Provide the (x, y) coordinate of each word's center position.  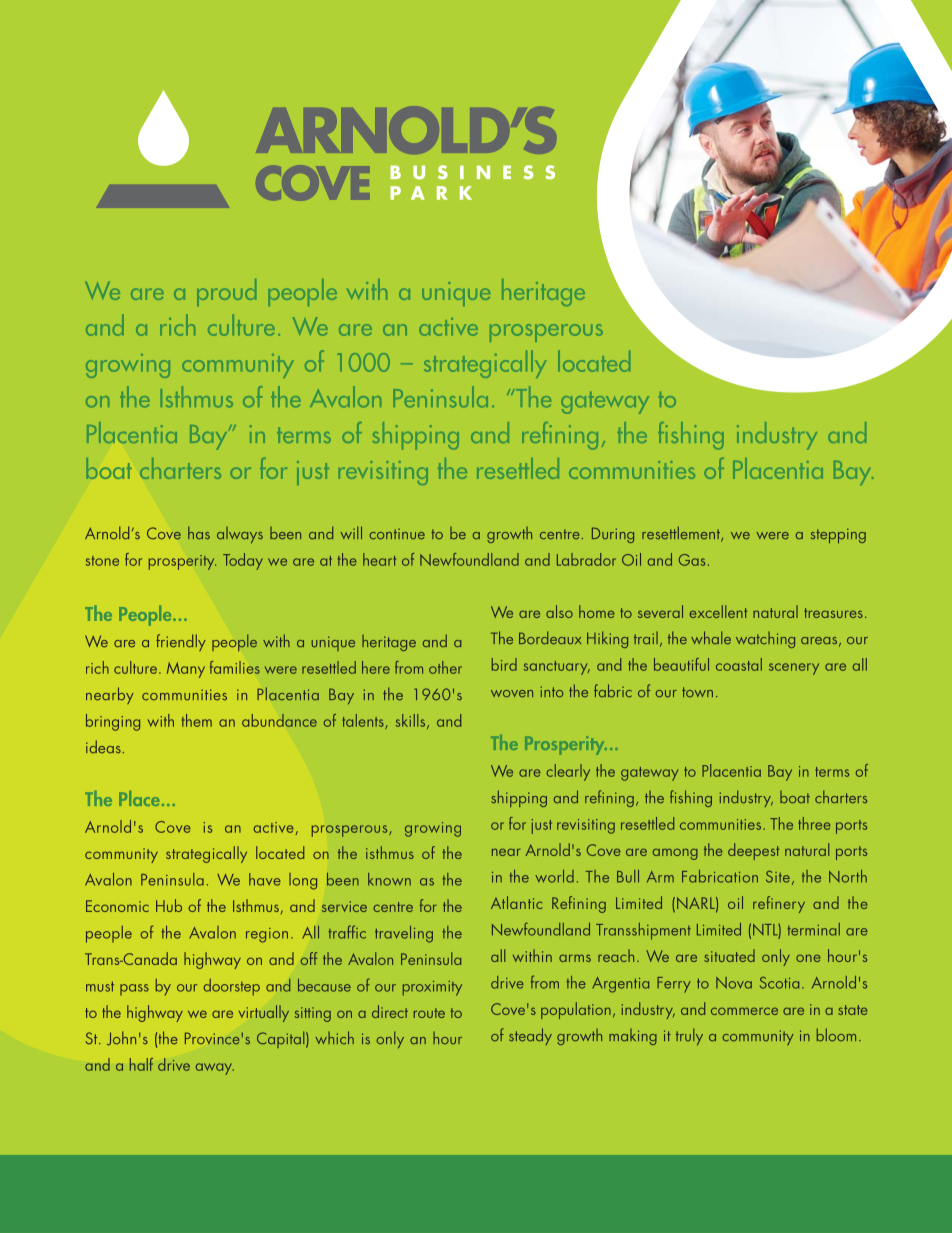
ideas (103, 746)
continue (397, 534)
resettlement (682, 534)
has (199, 532)
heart (379, 559)
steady (530, 1036)
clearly (568, 772)
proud (226, 292)
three (814, 823)
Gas (692, 560)
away (215, 1069)
